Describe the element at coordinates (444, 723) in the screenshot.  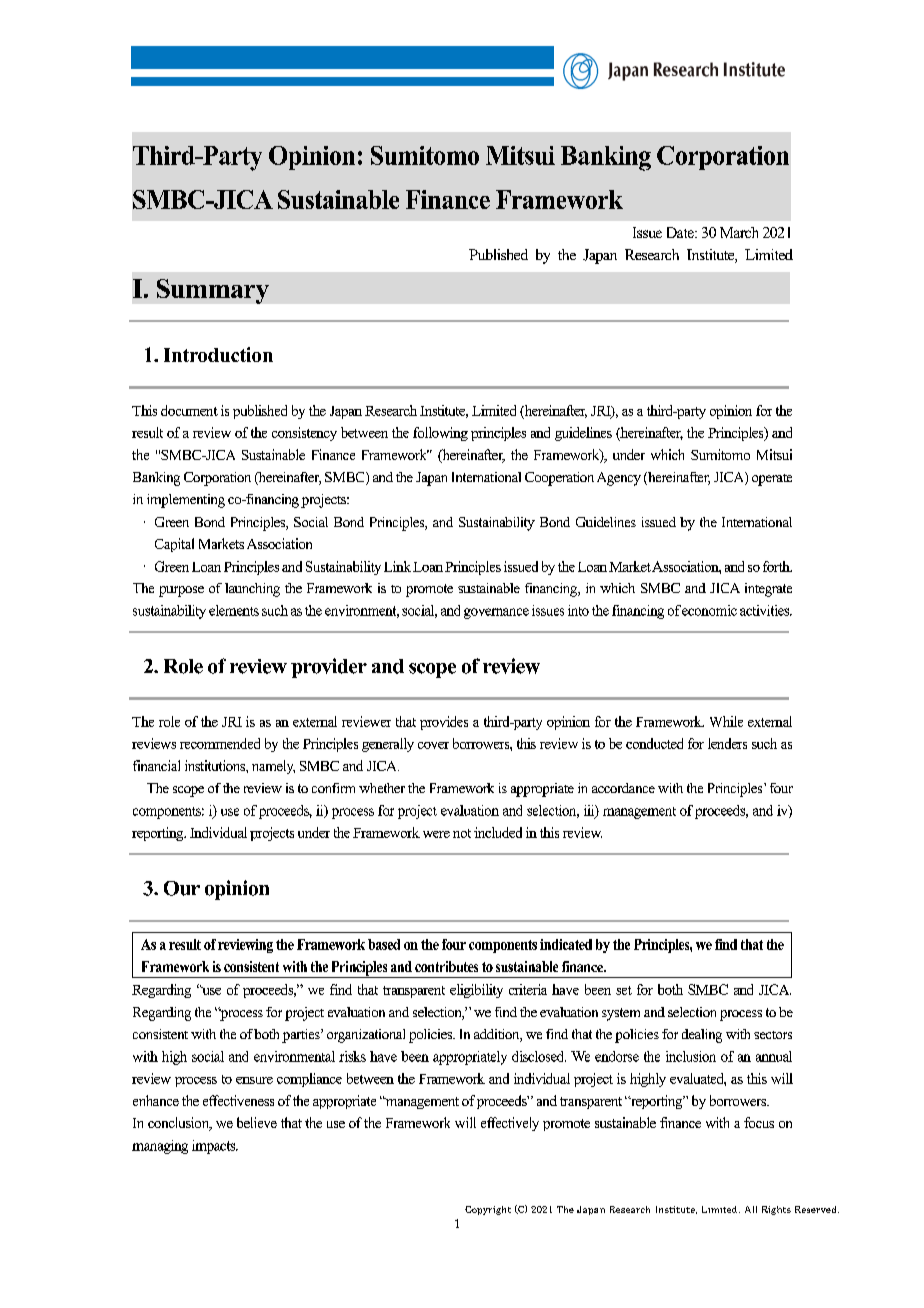
I see `provides` at that location.
